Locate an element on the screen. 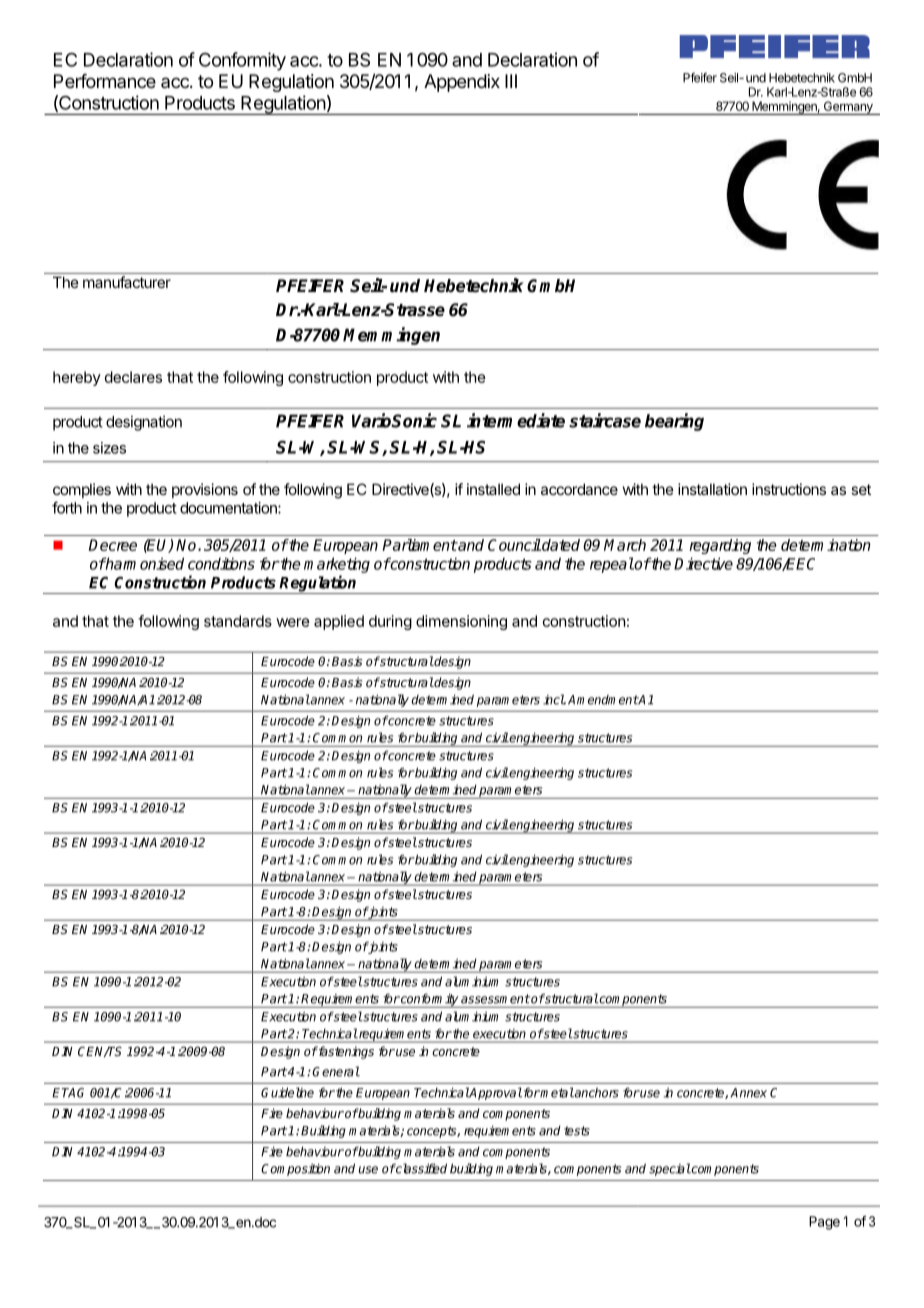  Page is located at coordinates (824, 1223).
